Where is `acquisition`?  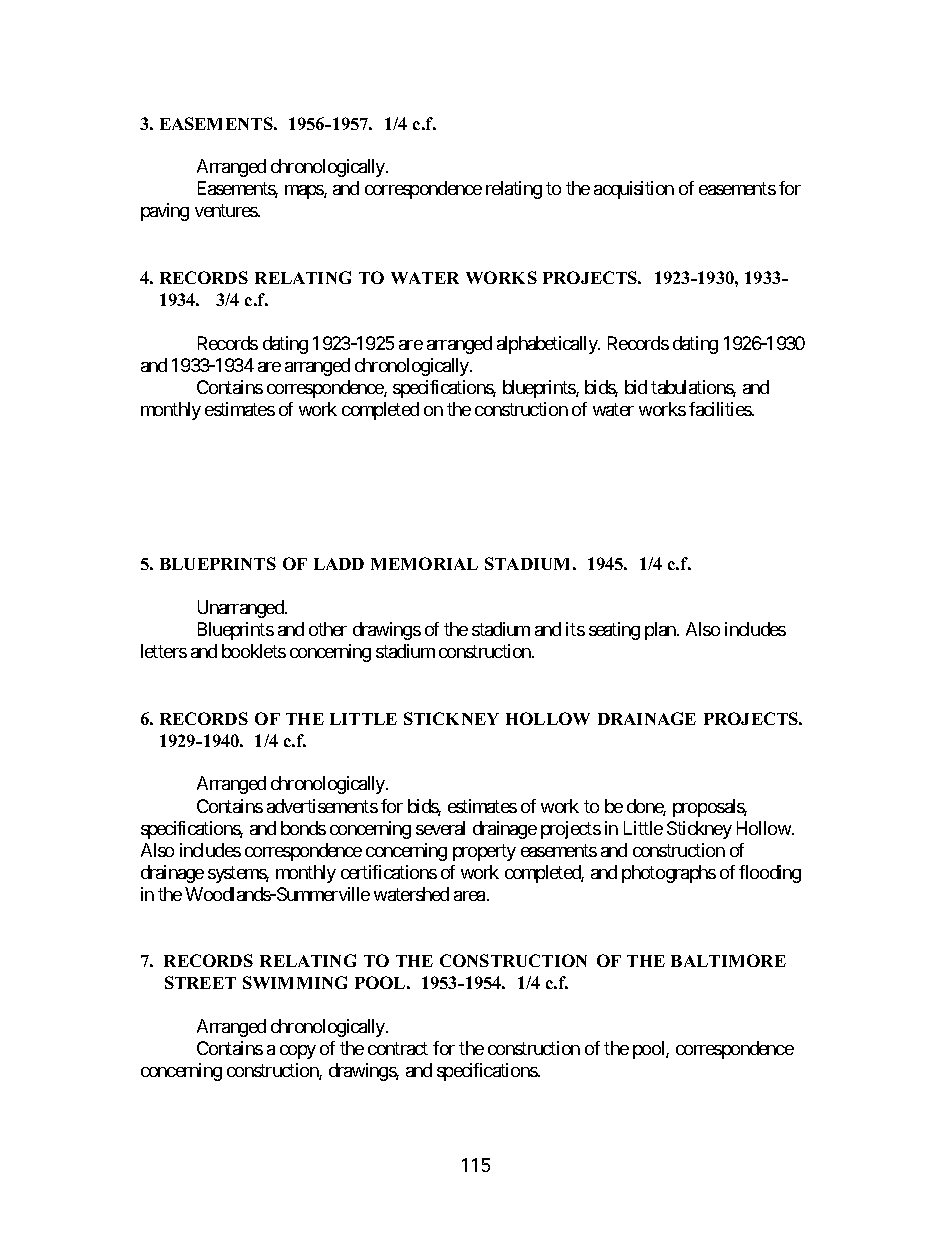
acquisition is located at coordinates (634, 190).
